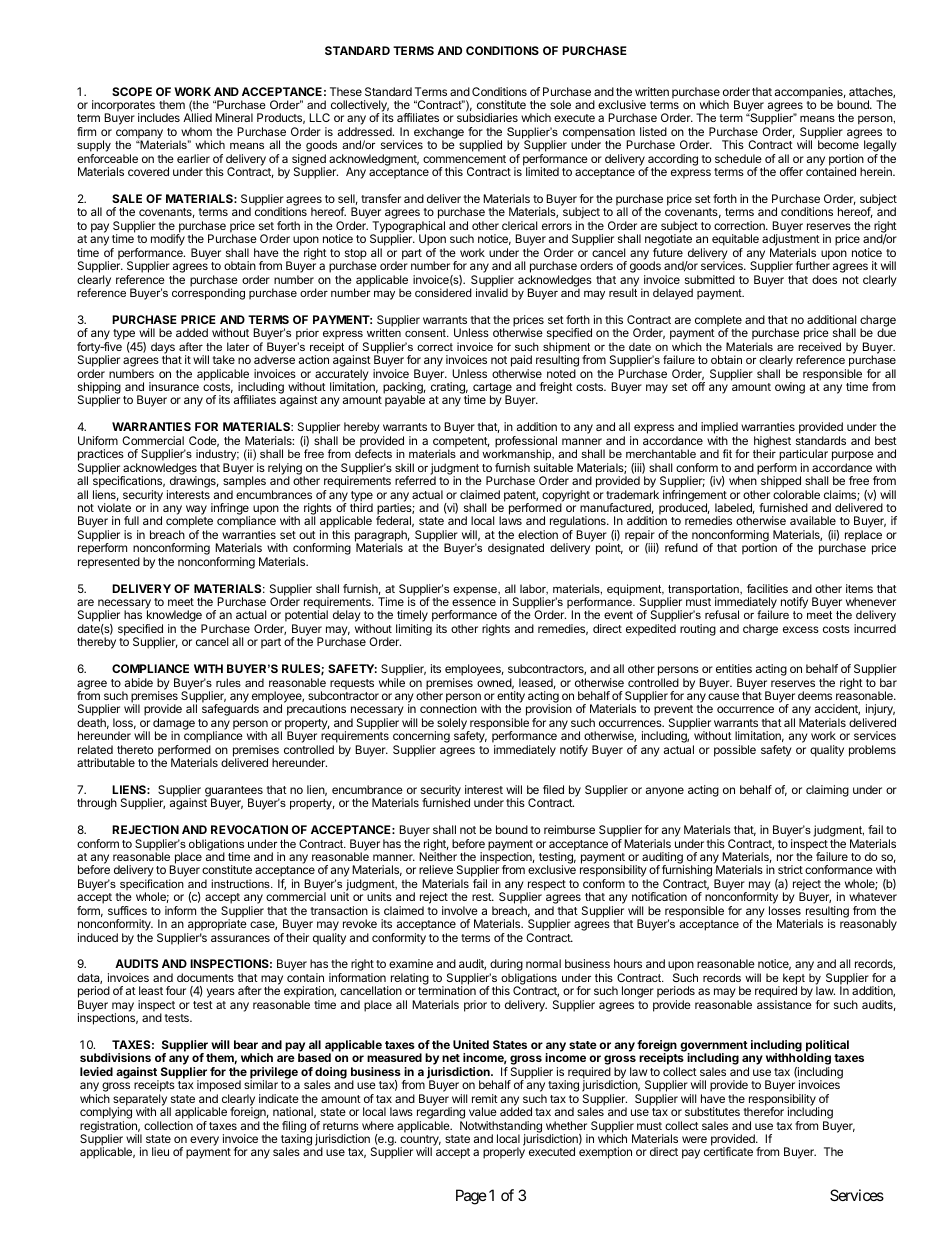 The image size is (952, 1233). Describe the element at coordinates (233, 793) in the document. I see `guarantees` at that location.
